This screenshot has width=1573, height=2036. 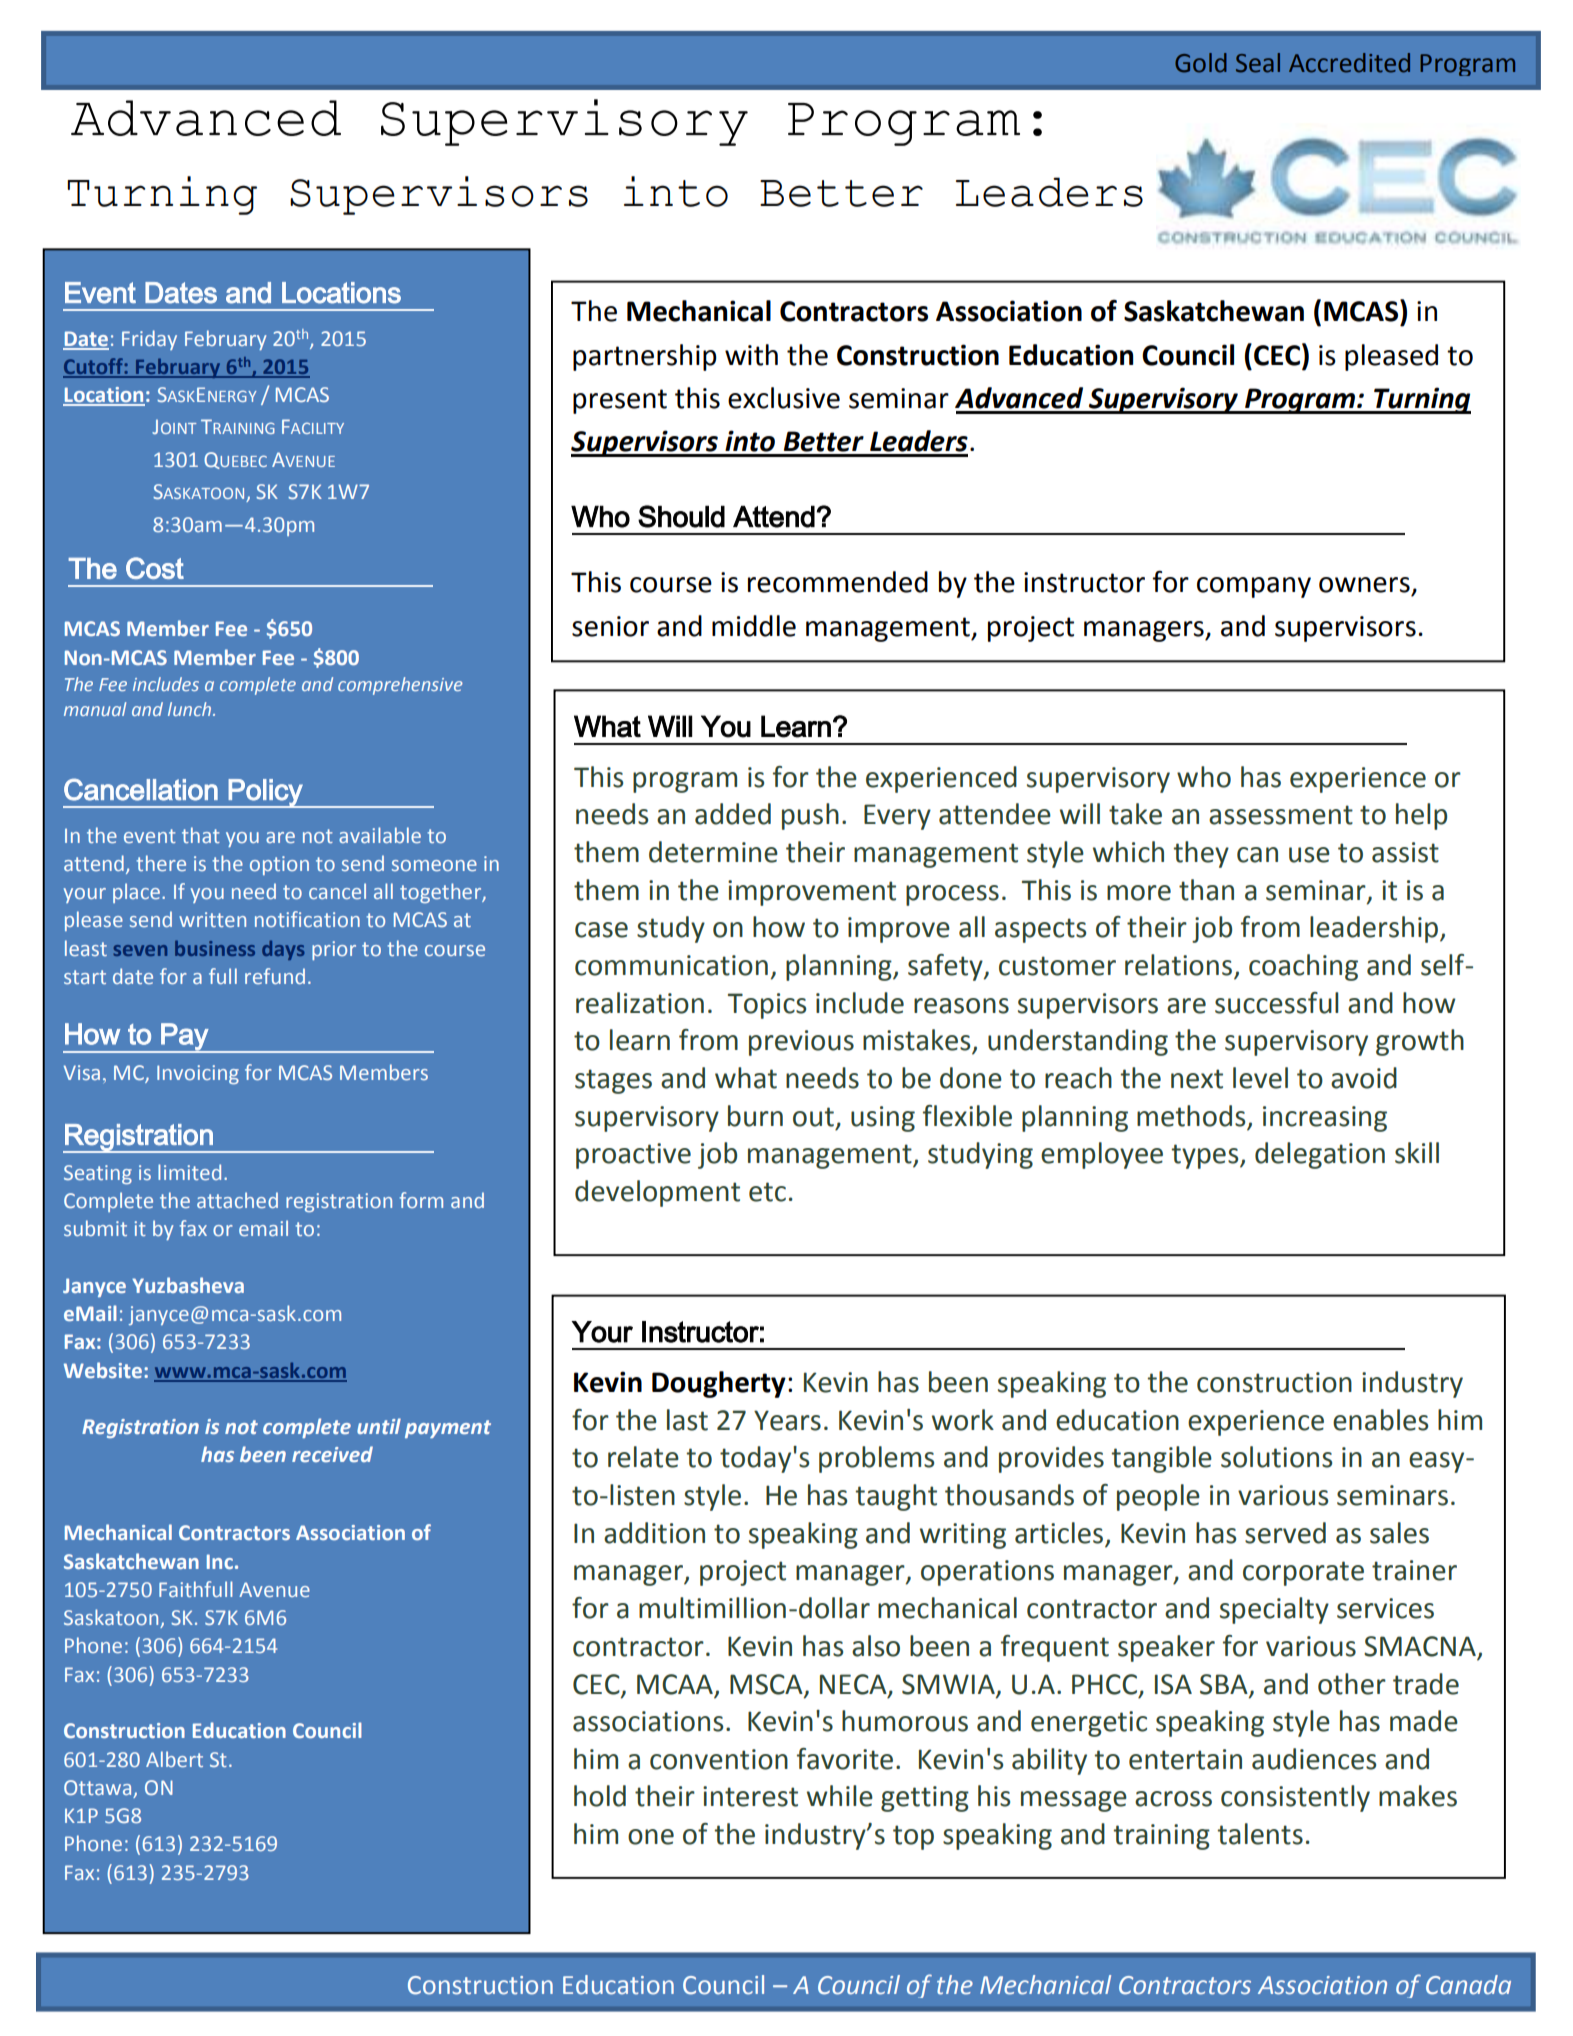 What do you see at coordinates (1258, 63) in the screenshot?
I see `Seal` at bounding box center [1258, 63].
